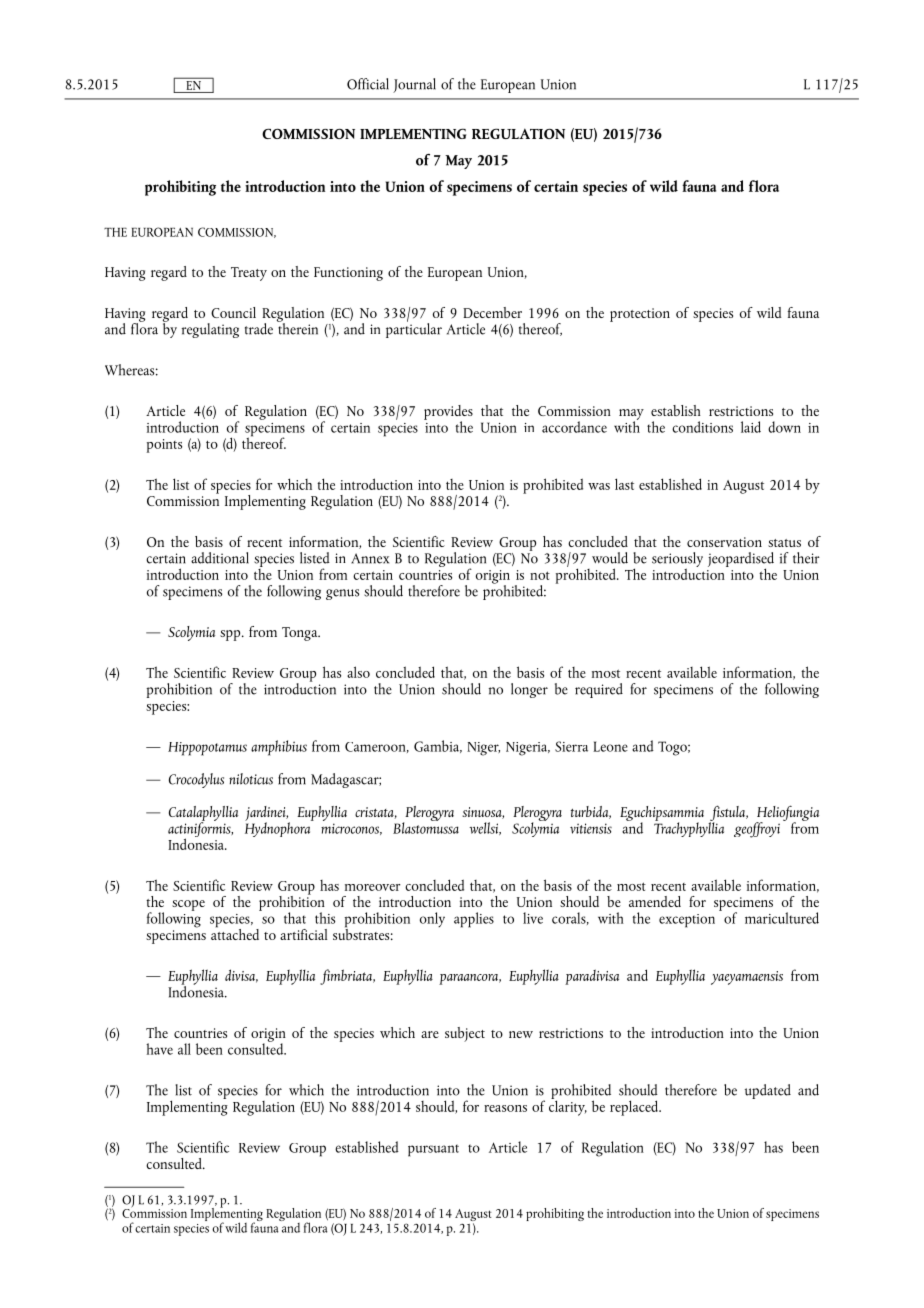 The image size is (924, 1308). Describe the element at coordinates (540, 575) in the document. I see `not` at that location.
